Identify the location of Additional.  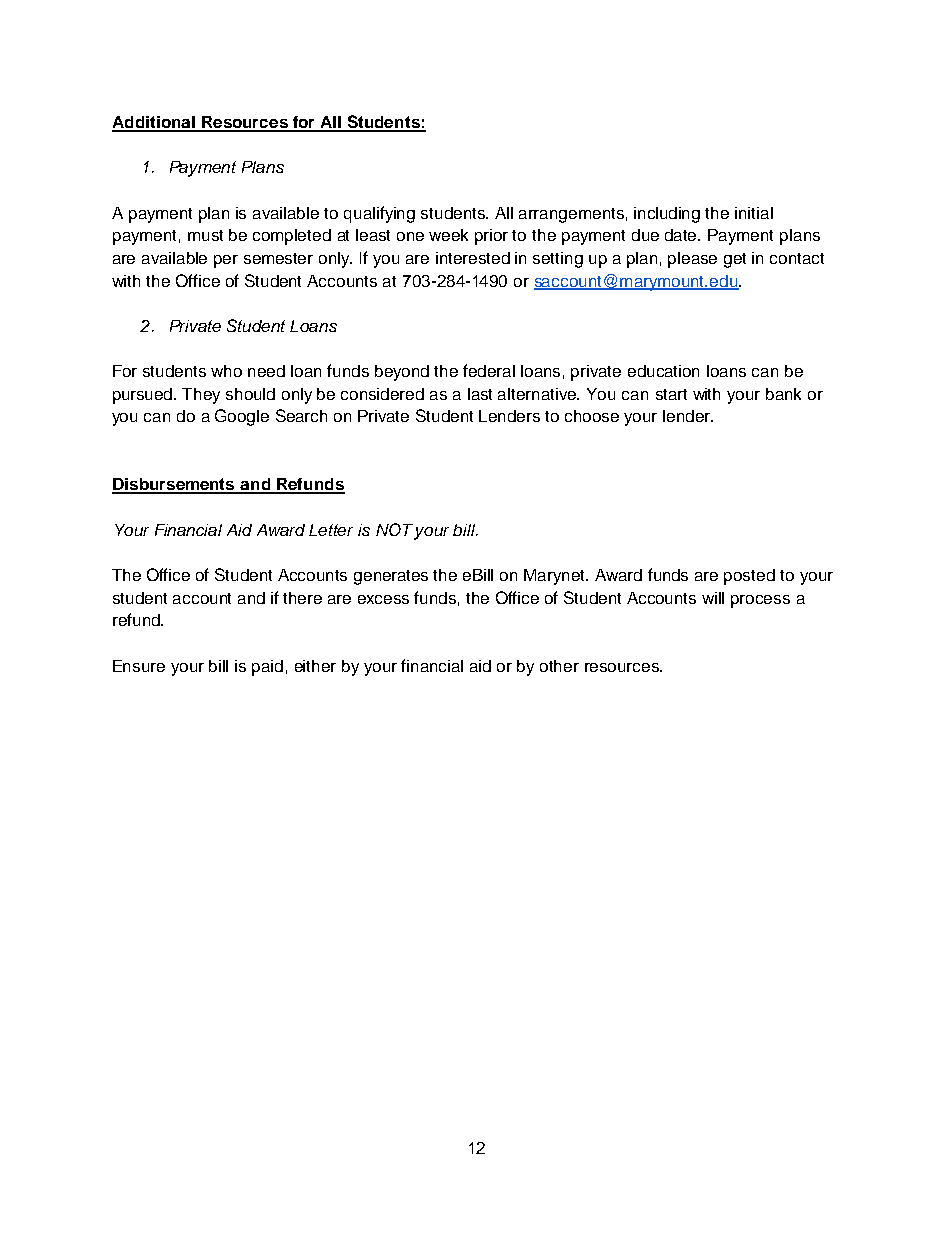
(154, 123).
